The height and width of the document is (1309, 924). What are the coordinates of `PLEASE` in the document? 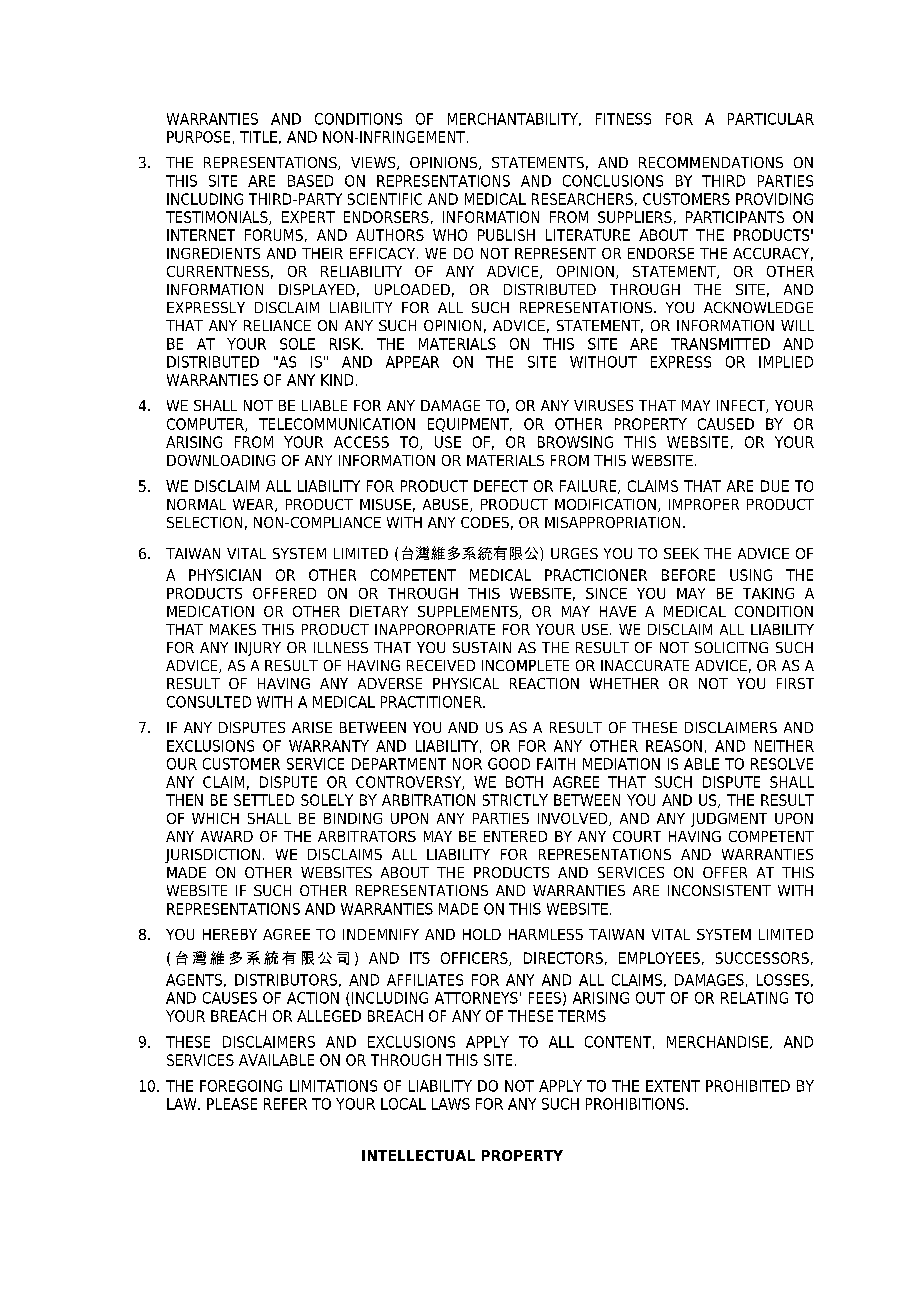 It's located at (232, 1104).
